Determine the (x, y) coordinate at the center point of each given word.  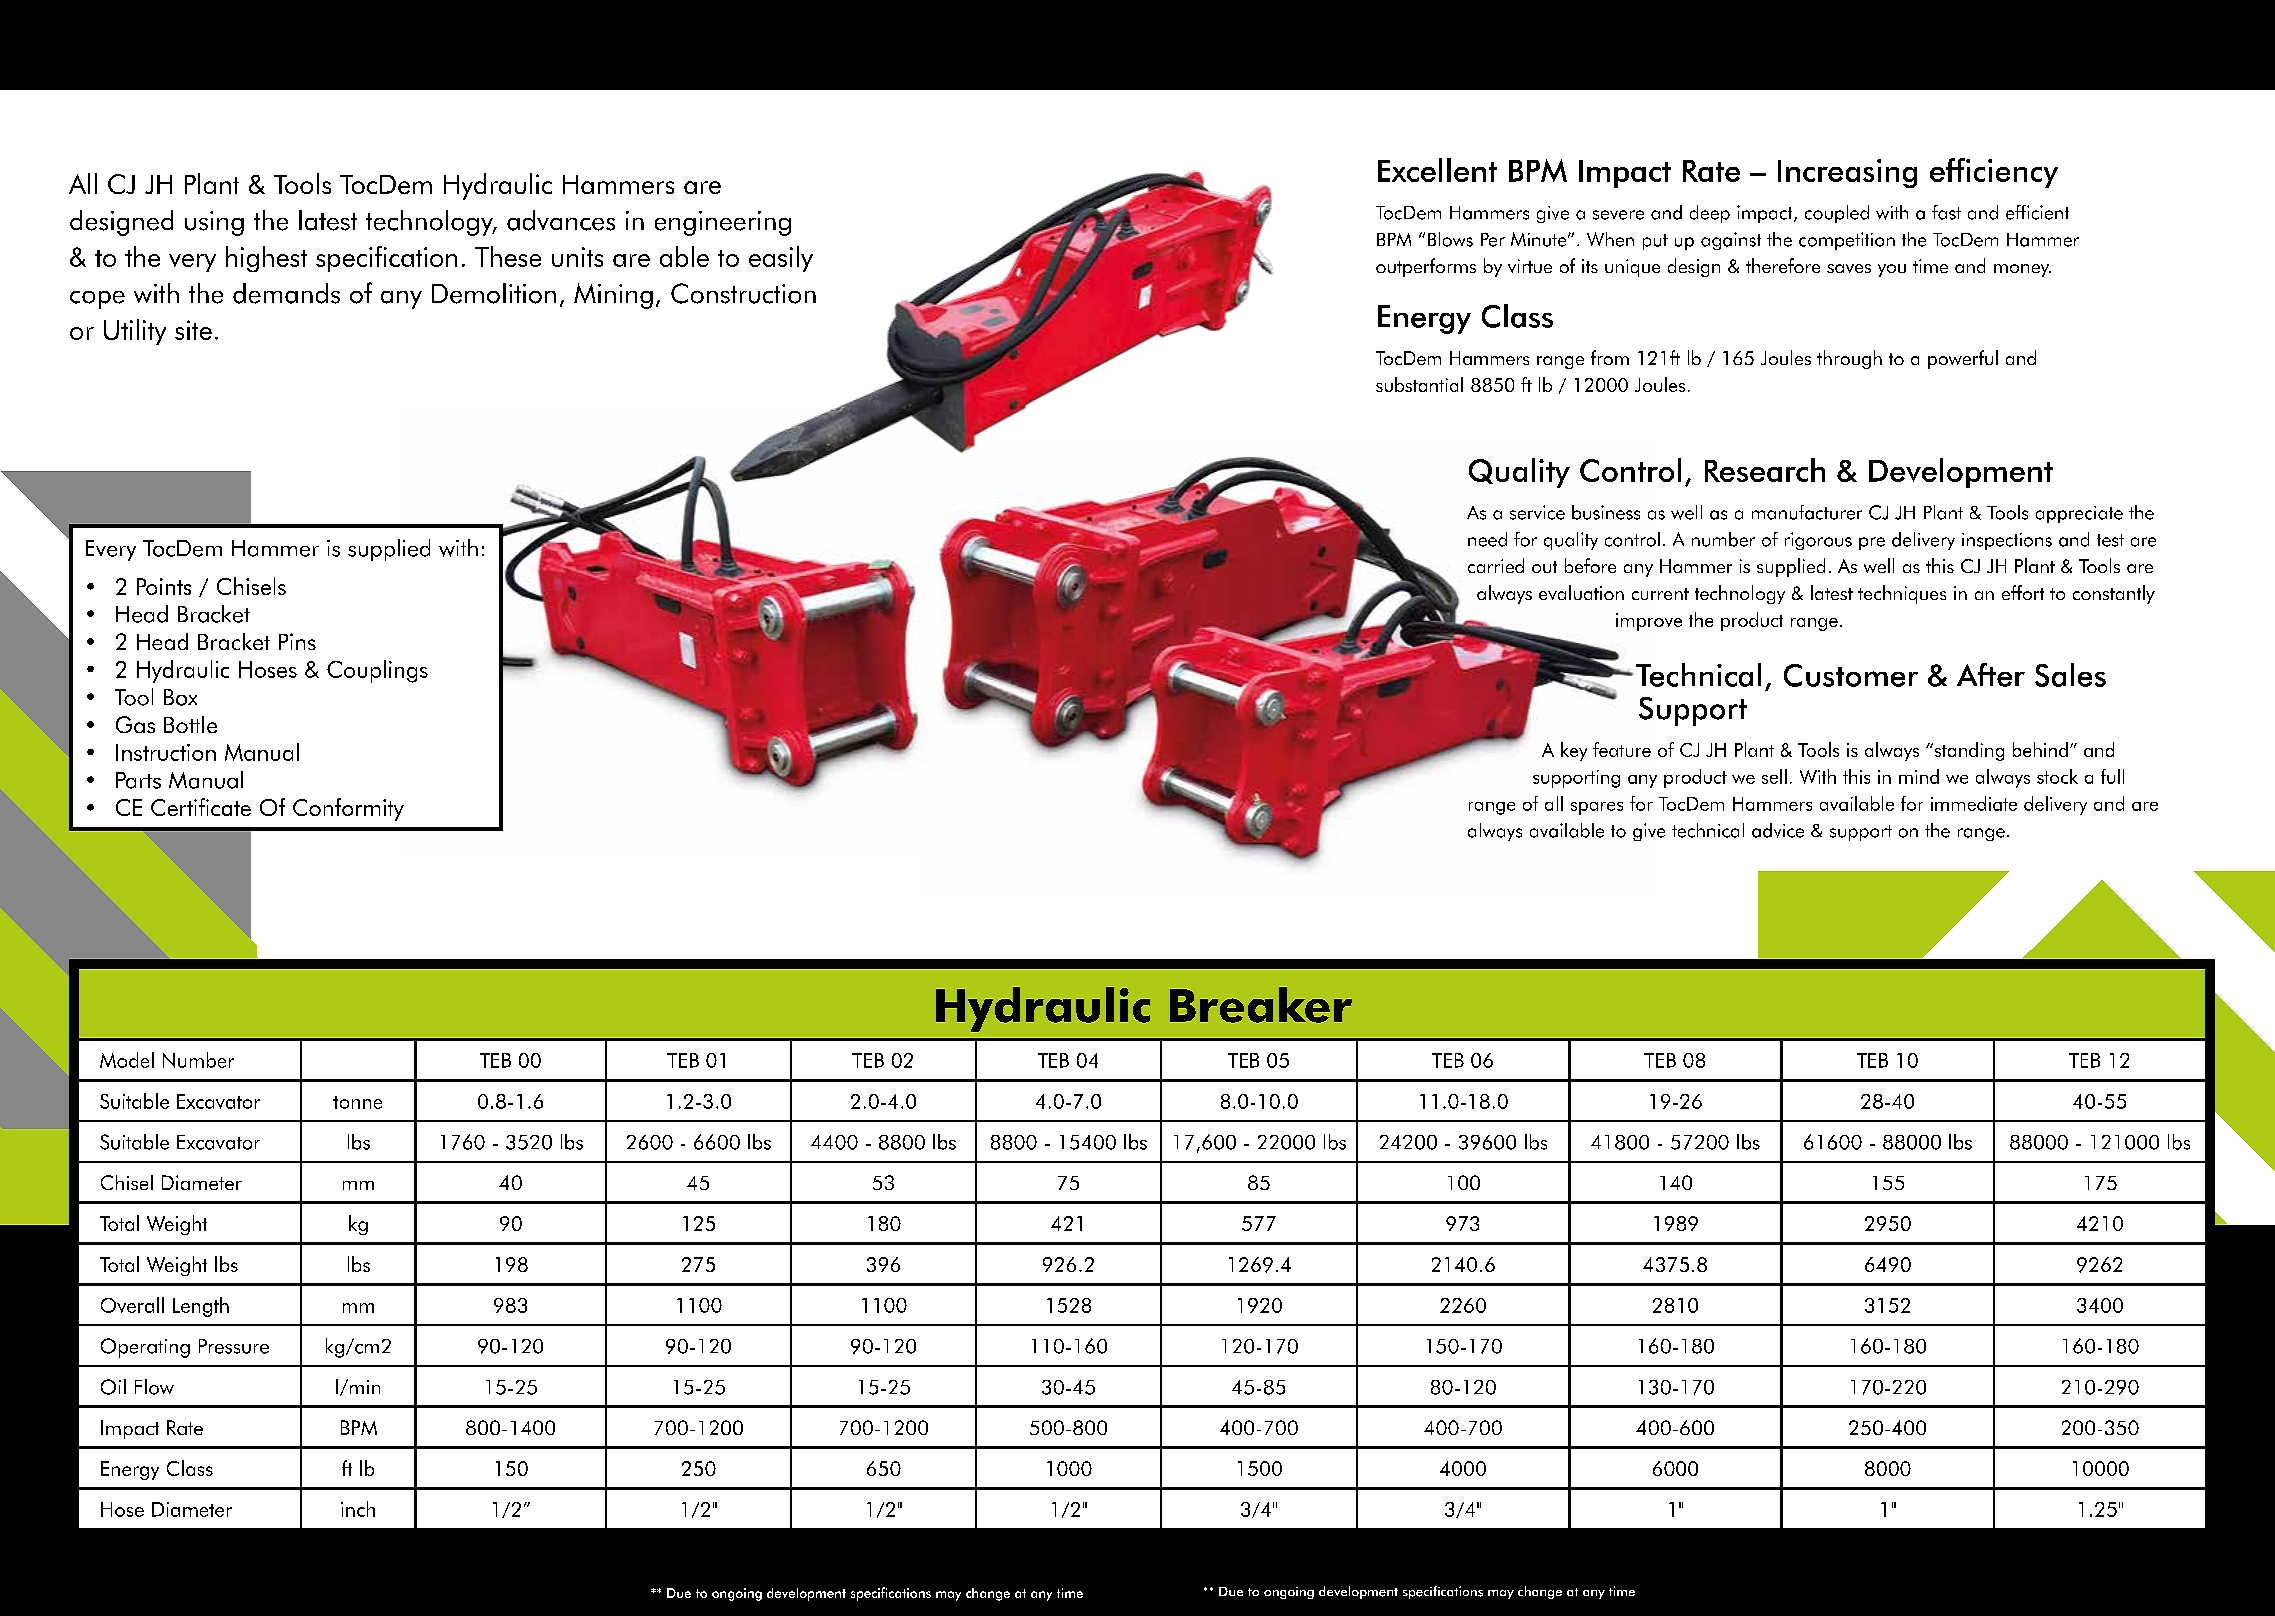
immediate (1974, 803)
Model (127, 1060)
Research (1765, 470)
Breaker (1261, 1005)
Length (201, 1307)
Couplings (377, 671)
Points (164, 586)
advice (1778, 830)
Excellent (1437, 170)
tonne (357, 1102)
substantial (1419, 384)
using (214, 223)
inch (358, 1509)
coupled (1837, 214)
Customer (1851, 675)
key (1574, 751)
